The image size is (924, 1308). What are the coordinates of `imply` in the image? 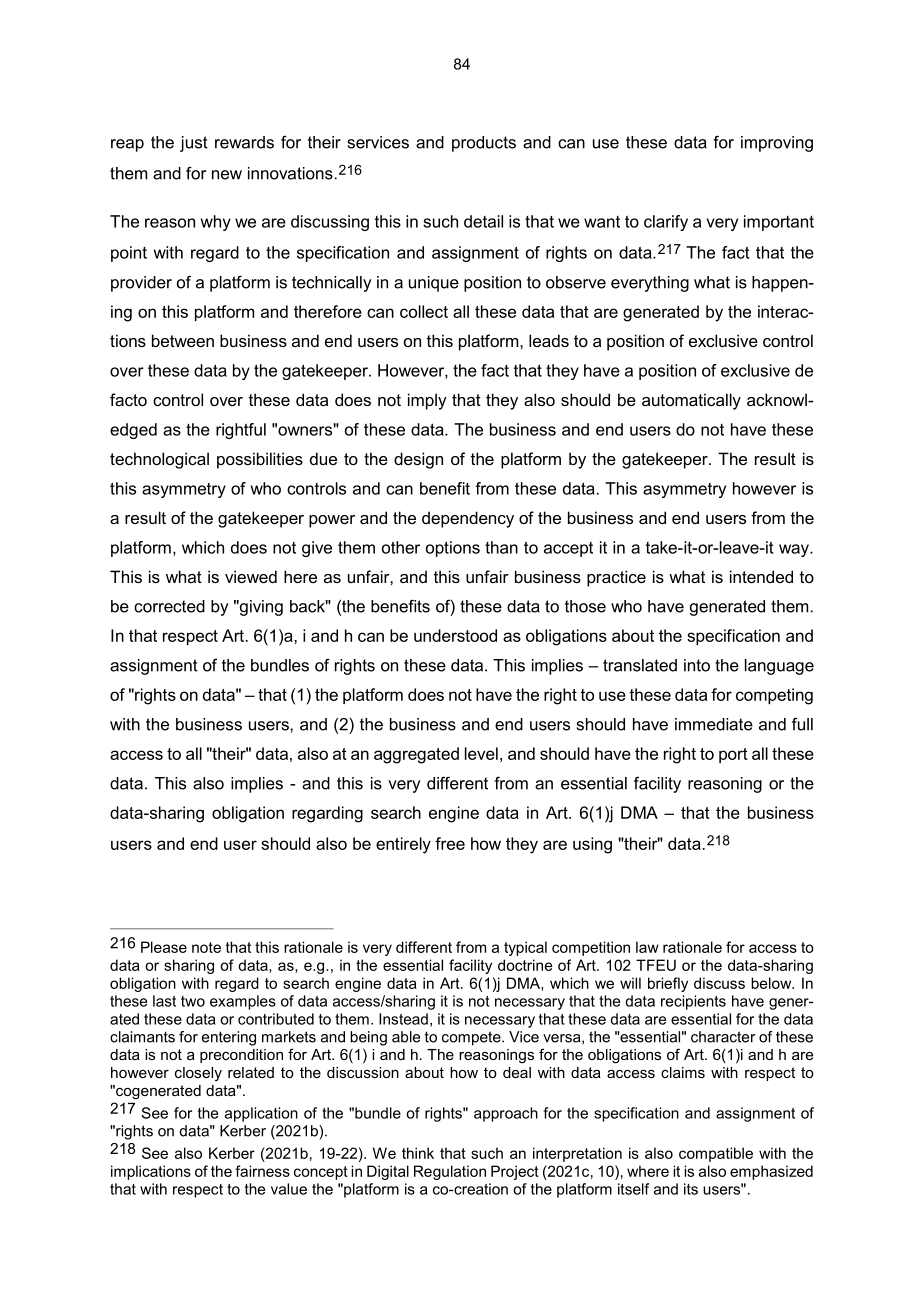 It's located at (427, 401).
